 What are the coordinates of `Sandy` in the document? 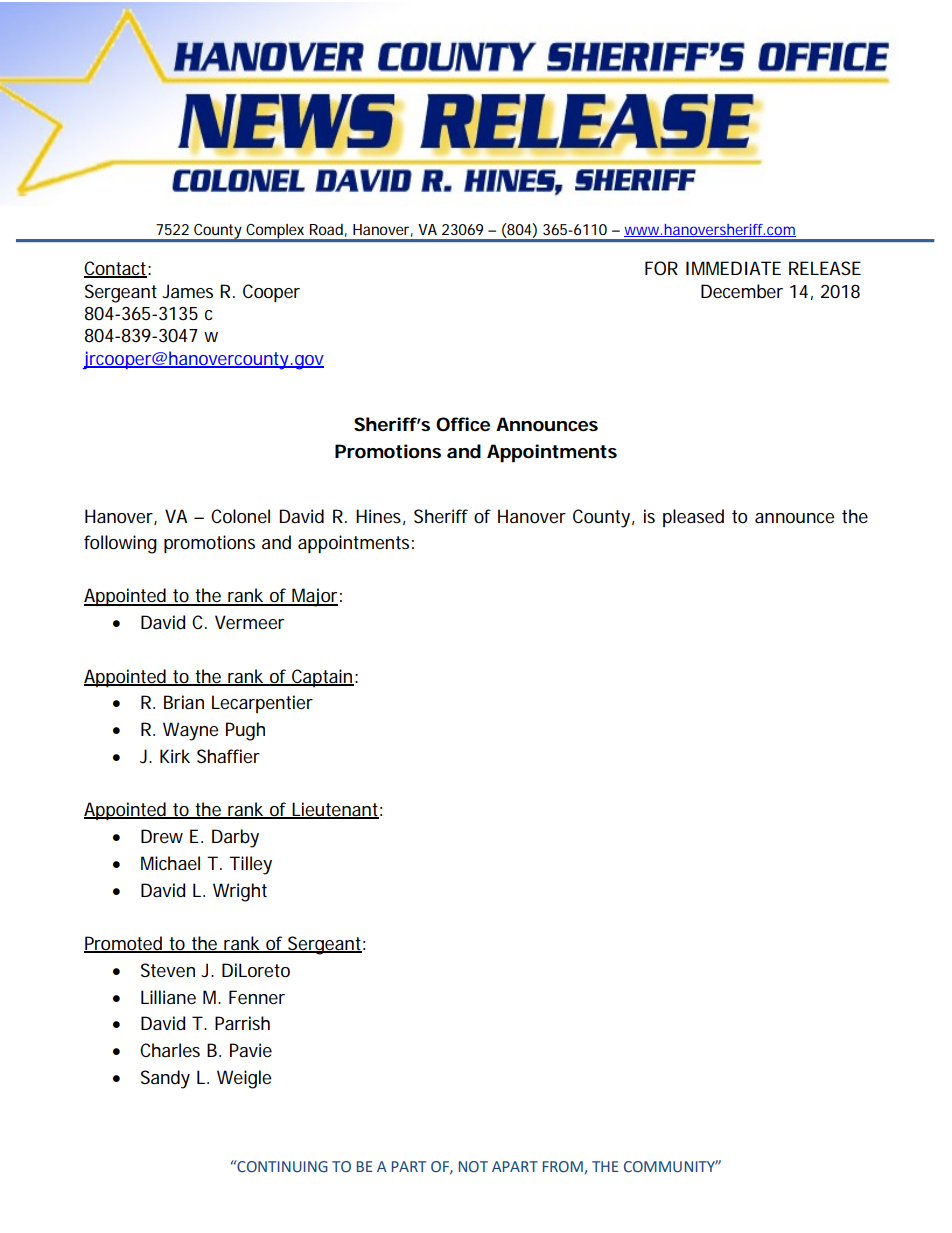 It's located at (165, 1079).
